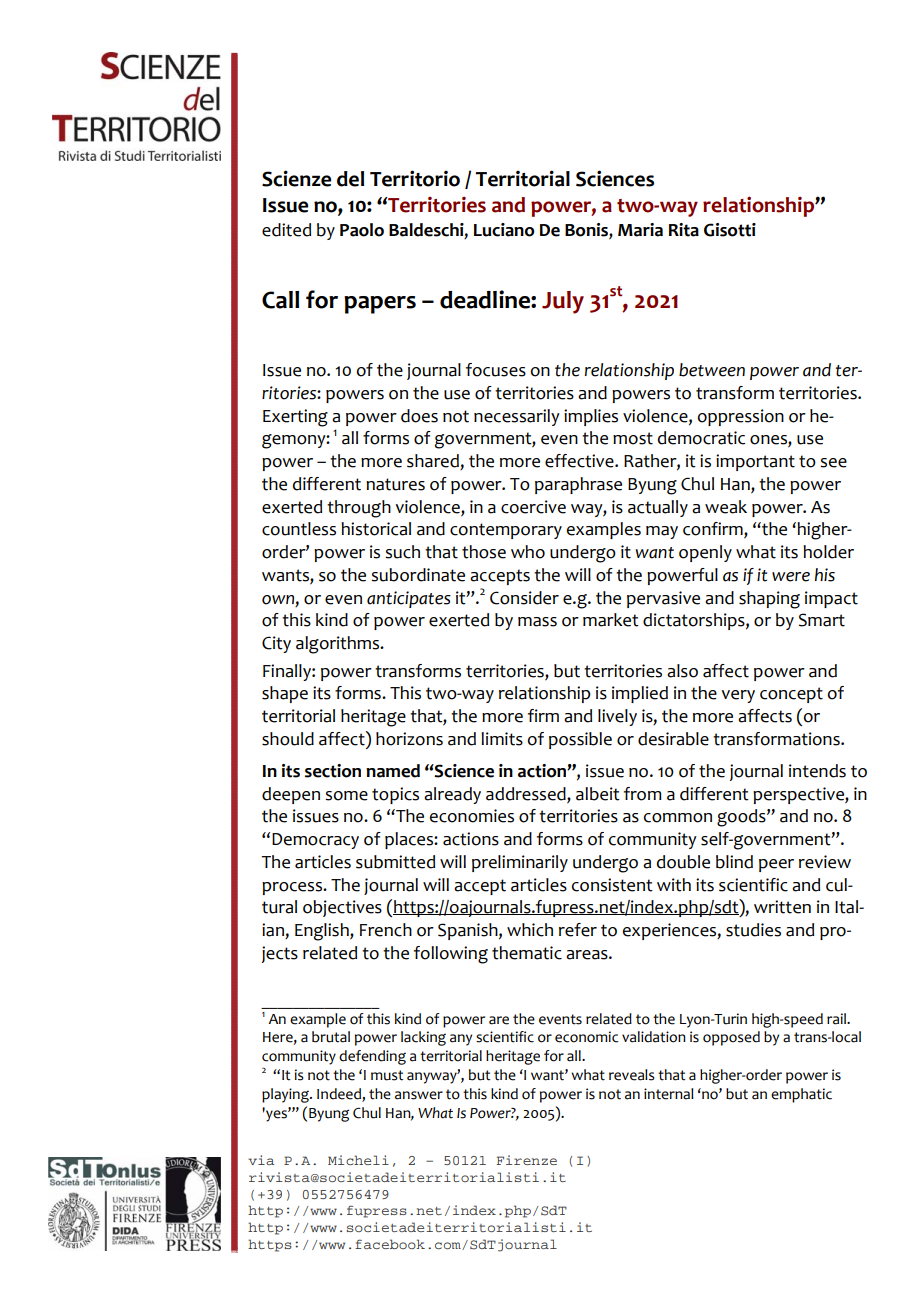 This screenshot has width=924, height=1308. I want to click on algorithms, so click(339, 645).
